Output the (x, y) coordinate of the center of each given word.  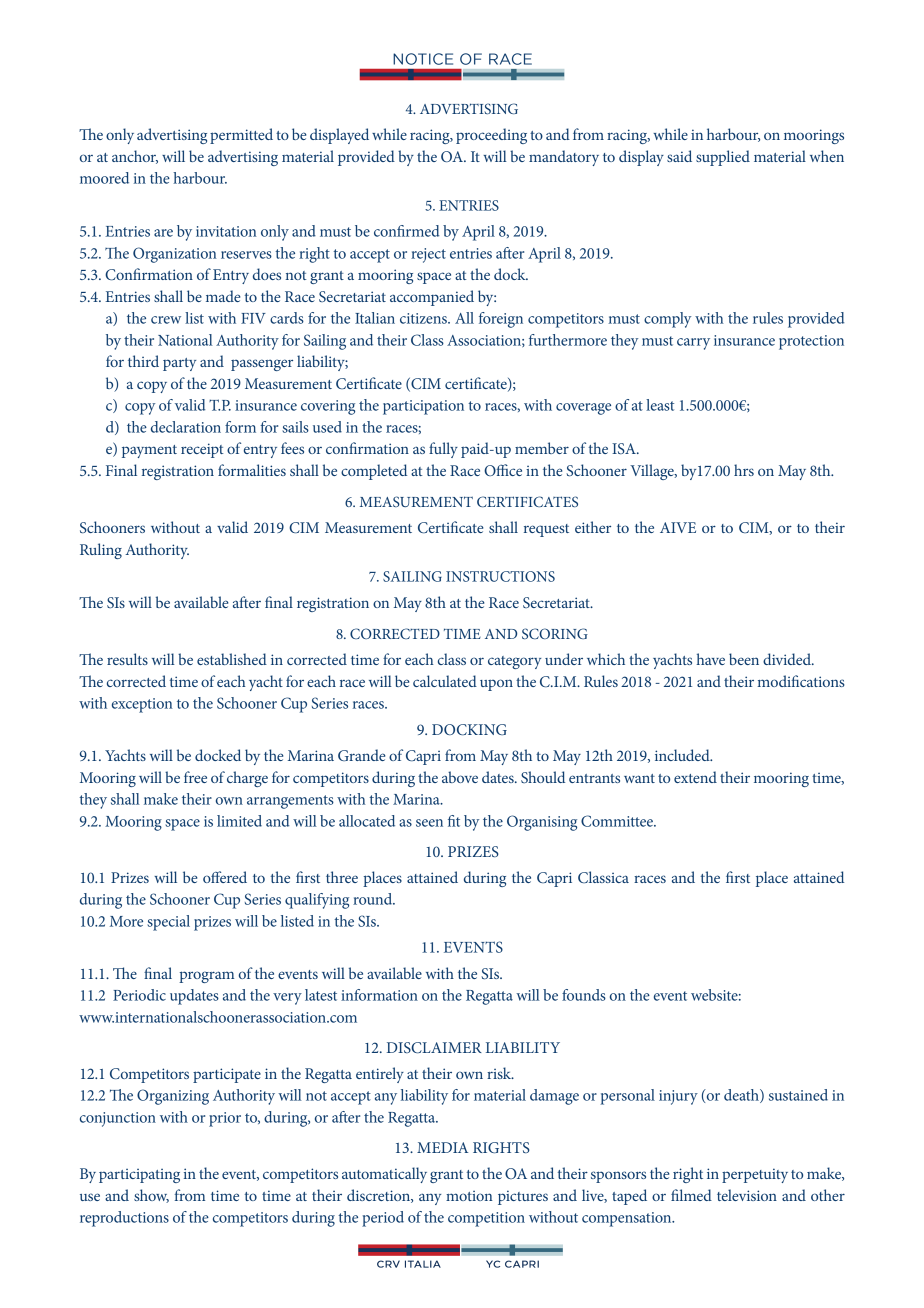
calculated (445, 681)
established (232, 659)
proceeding (491, 136)
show (151, 1196)
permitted (241, 136)
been (744, 659)
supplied (723, 158)
